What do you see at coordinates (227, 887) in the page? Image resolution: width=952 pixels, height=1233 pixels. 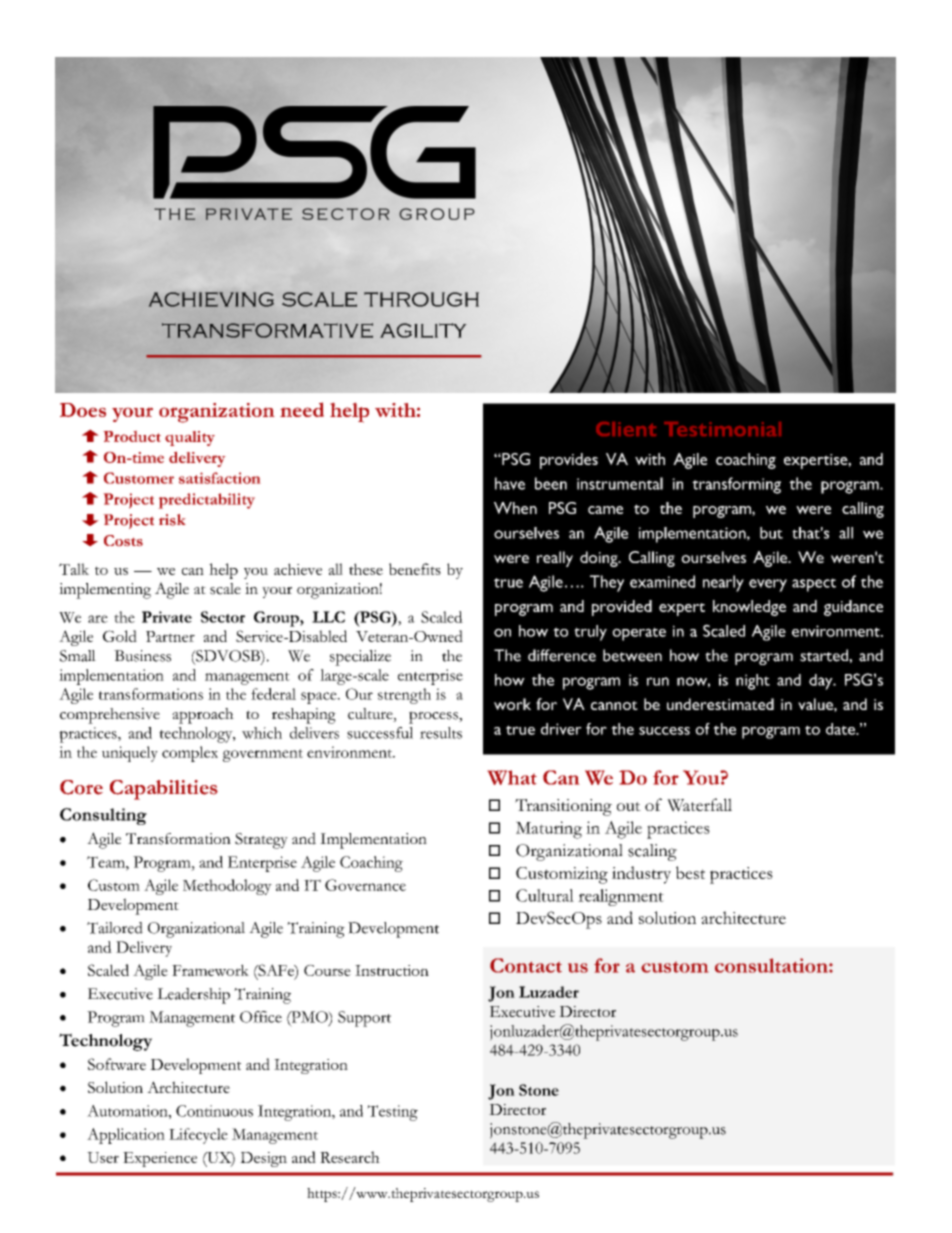 I see `Methodology` at bounding box center [227, 887].
